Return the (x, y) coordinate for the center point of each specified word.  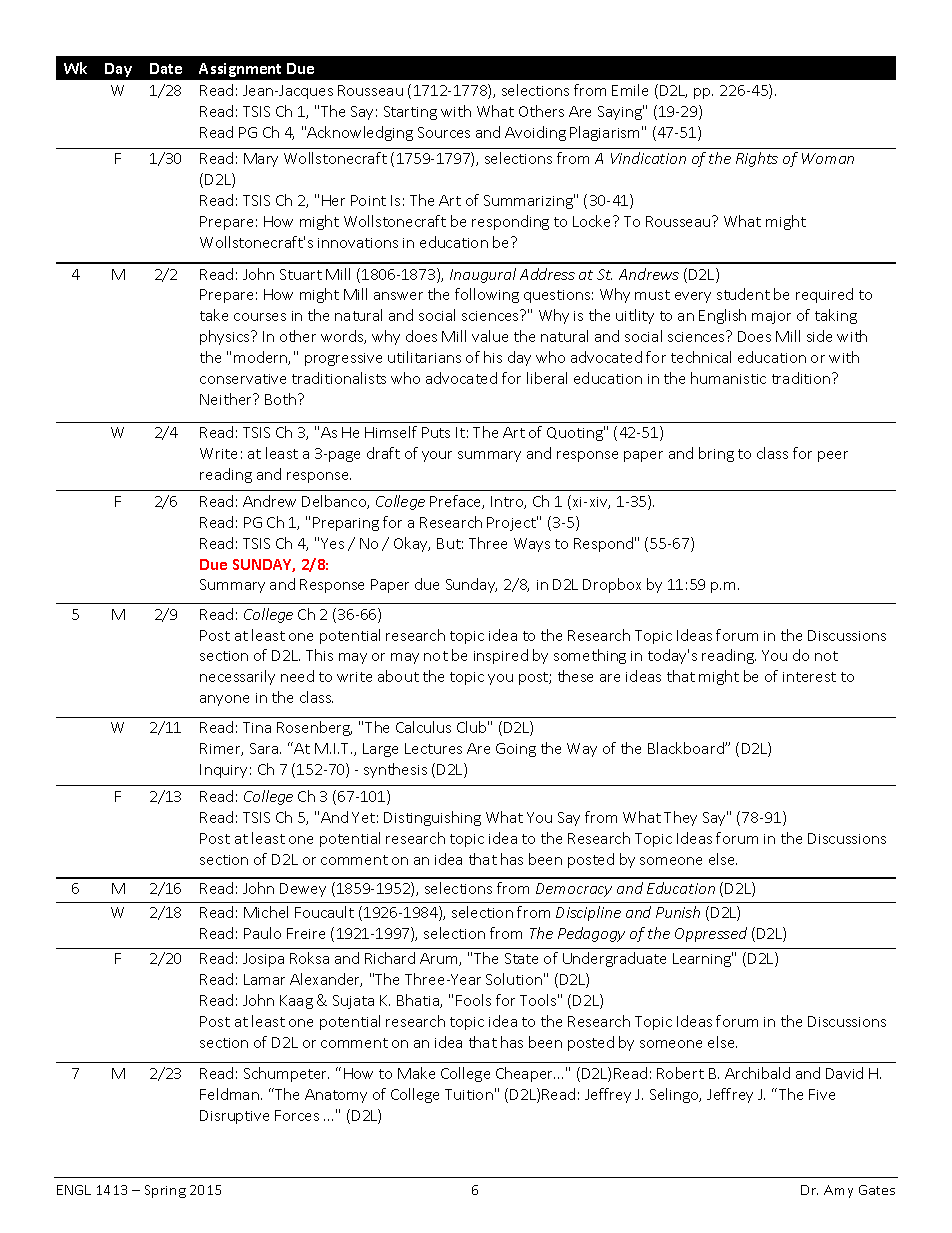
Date (166, 68)
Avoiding (535, 133)
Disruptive (234, 1117)
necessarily (237, 677)
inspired (501, 656)
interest (809, 677)
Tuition (469, 1094)
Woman (828, 158)
